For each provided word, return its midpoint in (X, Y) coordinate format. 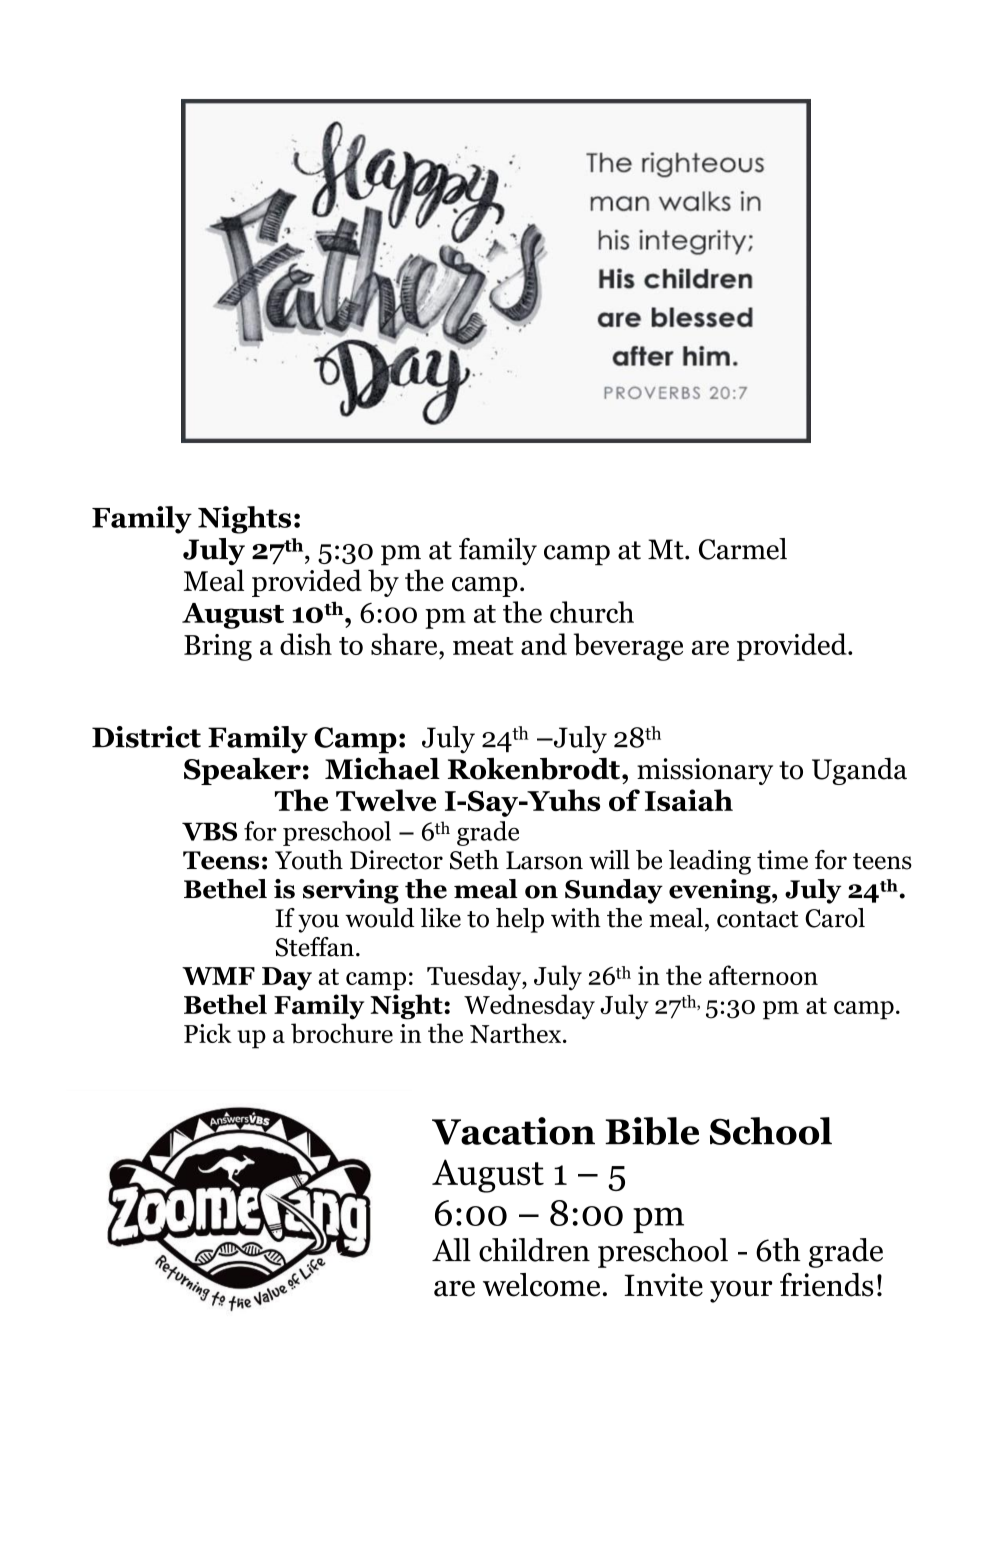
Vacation (513, 1131)
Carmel (743, 549)
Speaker (242, 771)
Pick (208, 1033)
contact (757, 919)
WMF (218, 976)
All (451, 1249)
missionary (705, 771)
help (520, 920)
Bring (218, 647)
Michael (382, 768)
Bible (652, 1131)
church (592, 612)
